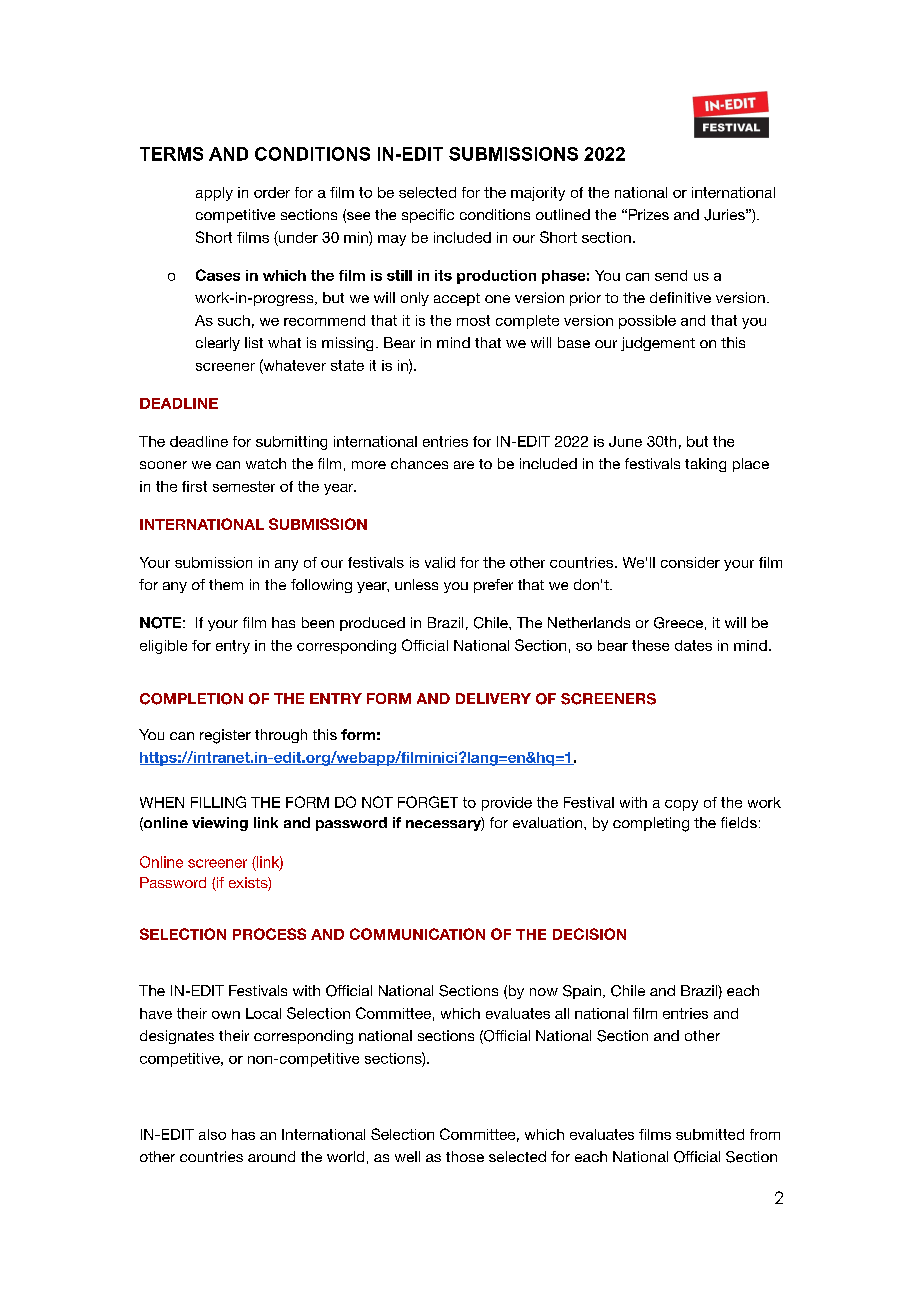 This image has height=1307, width=924. Describe the element at coordinates (244, 486) in the image. I see `semester` at that location.
